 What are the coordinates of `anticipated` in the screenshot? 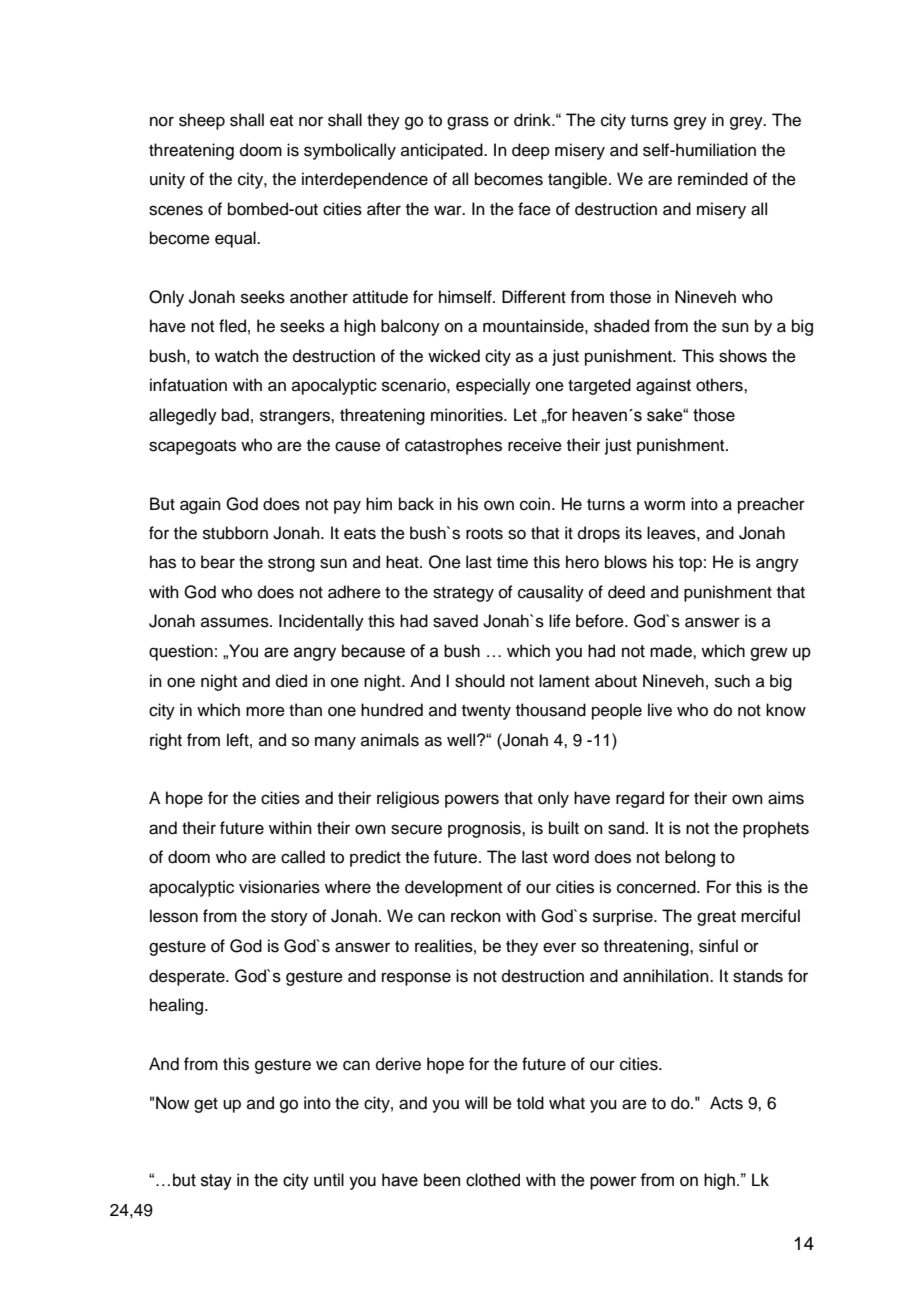 It's located at (443, 151).
